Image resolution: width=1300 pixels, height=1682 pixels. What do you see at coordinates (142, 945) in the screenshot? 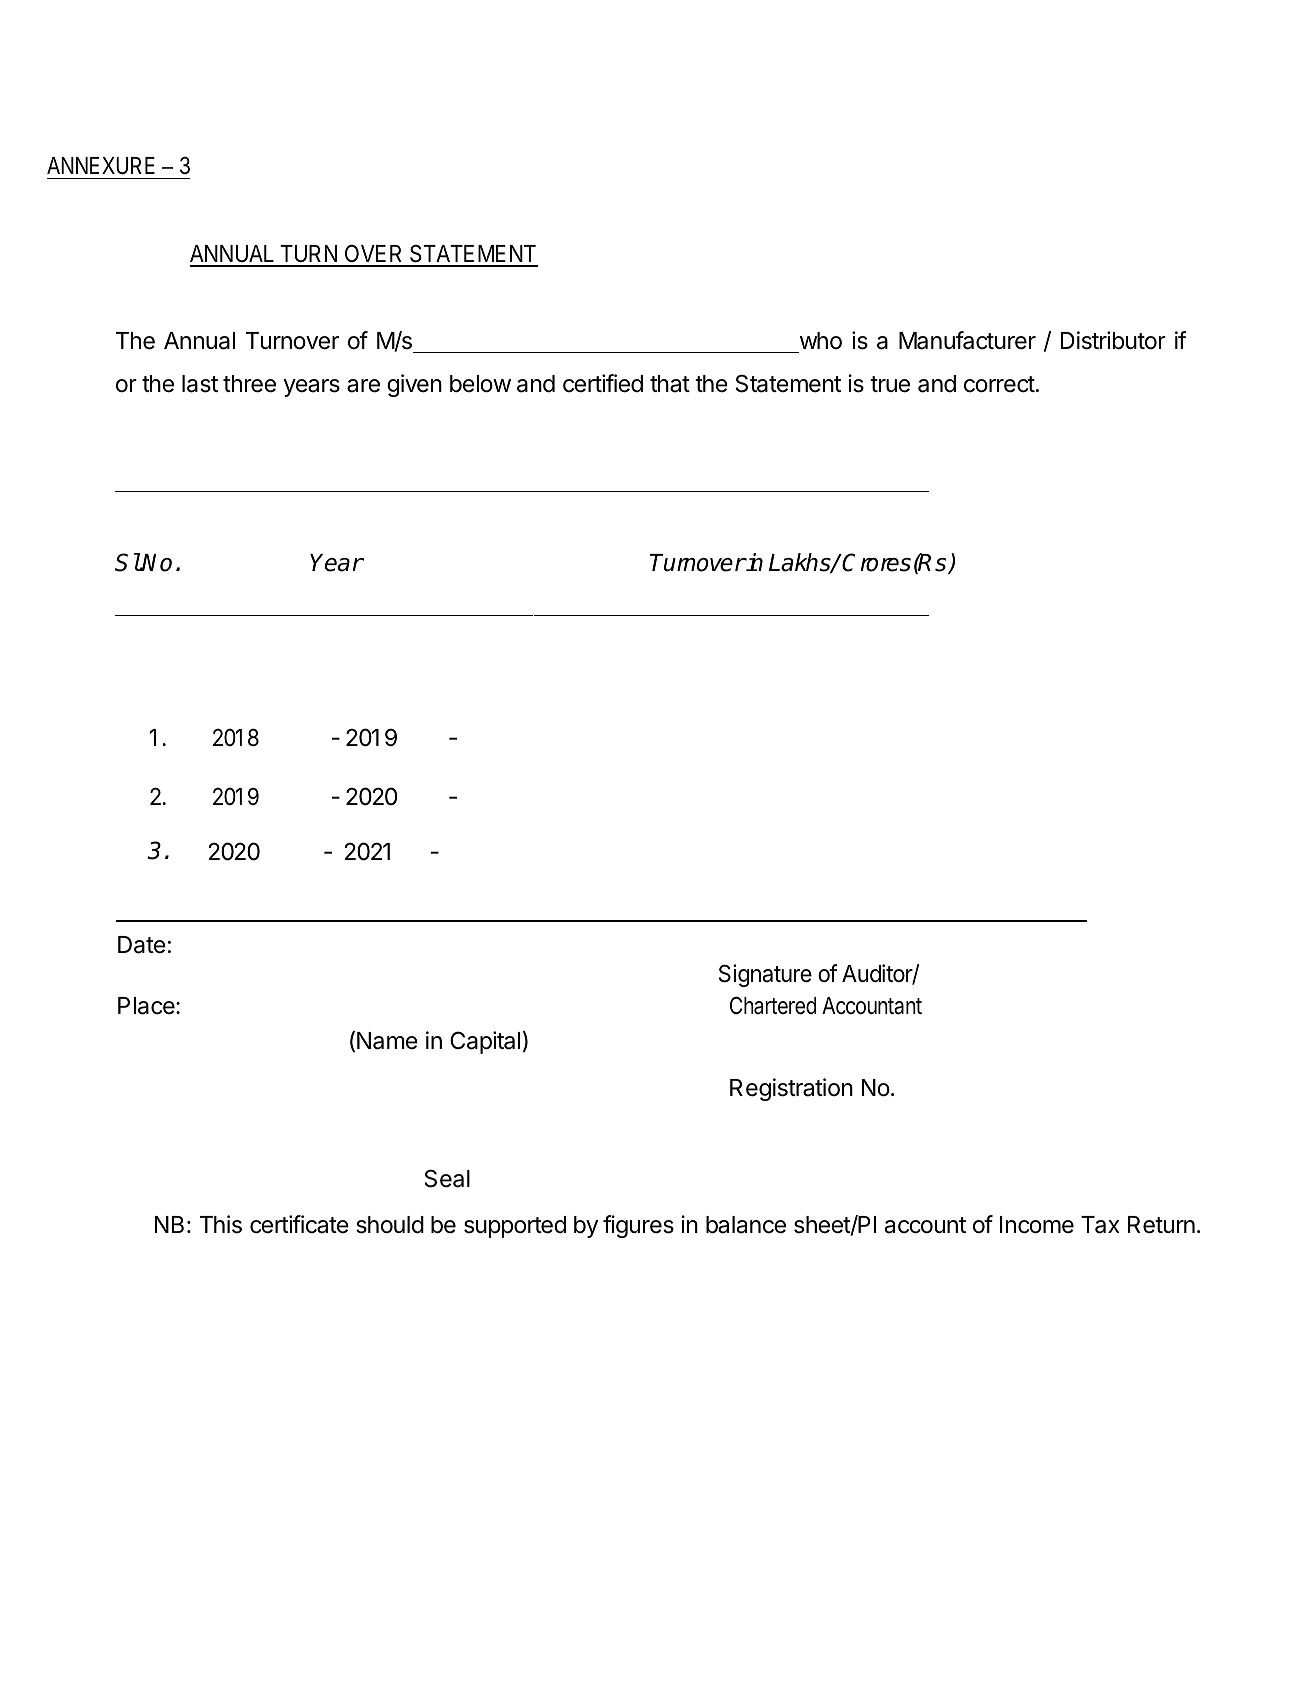
I see `Date` at bounding box center [142, 945].
